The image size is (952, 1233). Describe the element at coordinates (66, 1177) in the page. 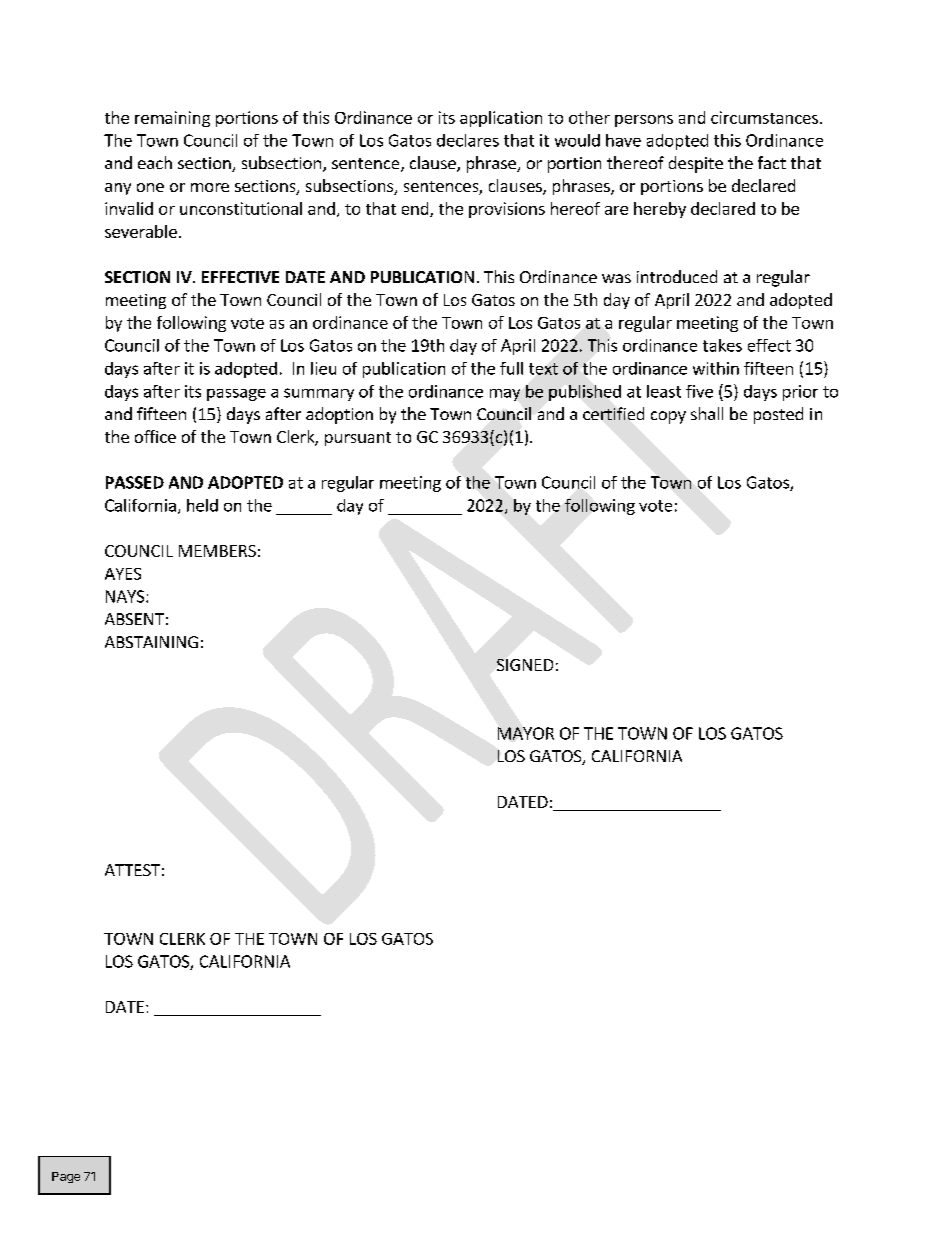

I see `Page` at that location.
